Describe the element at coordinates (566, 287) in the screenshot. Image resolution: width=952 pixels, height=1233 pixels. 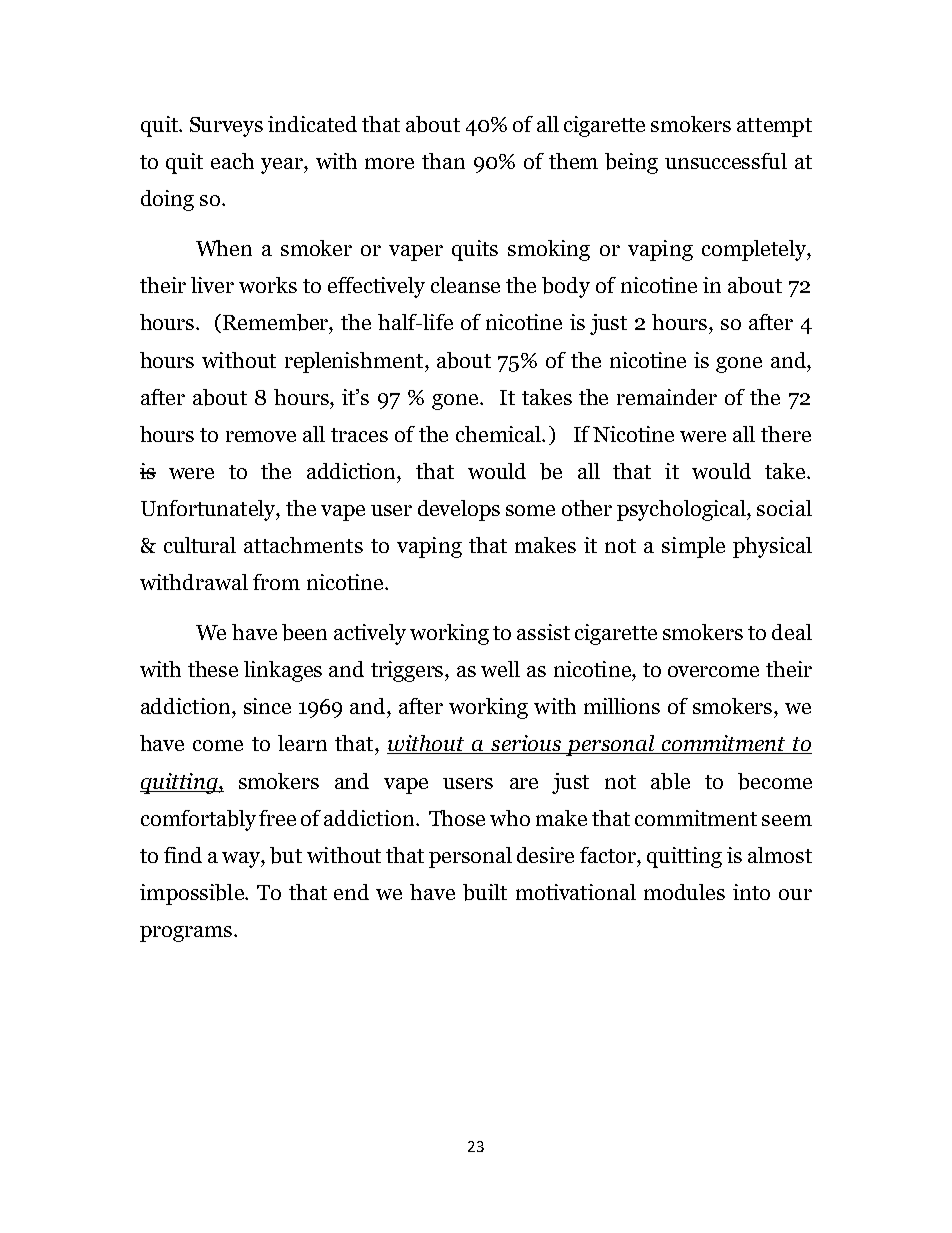
I see `body` at that location.
